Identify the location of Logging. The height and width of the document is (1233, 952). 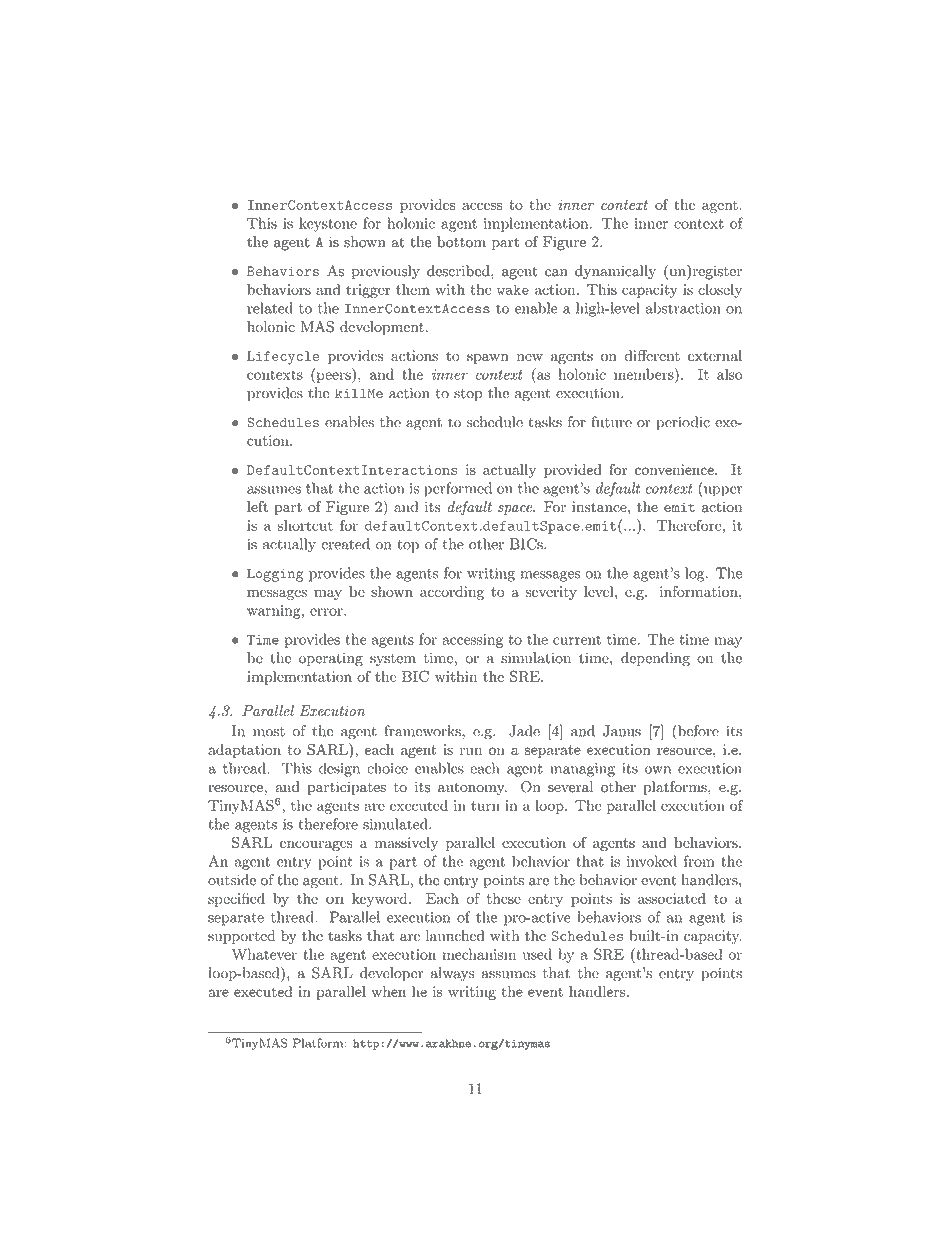
(275, 575).
